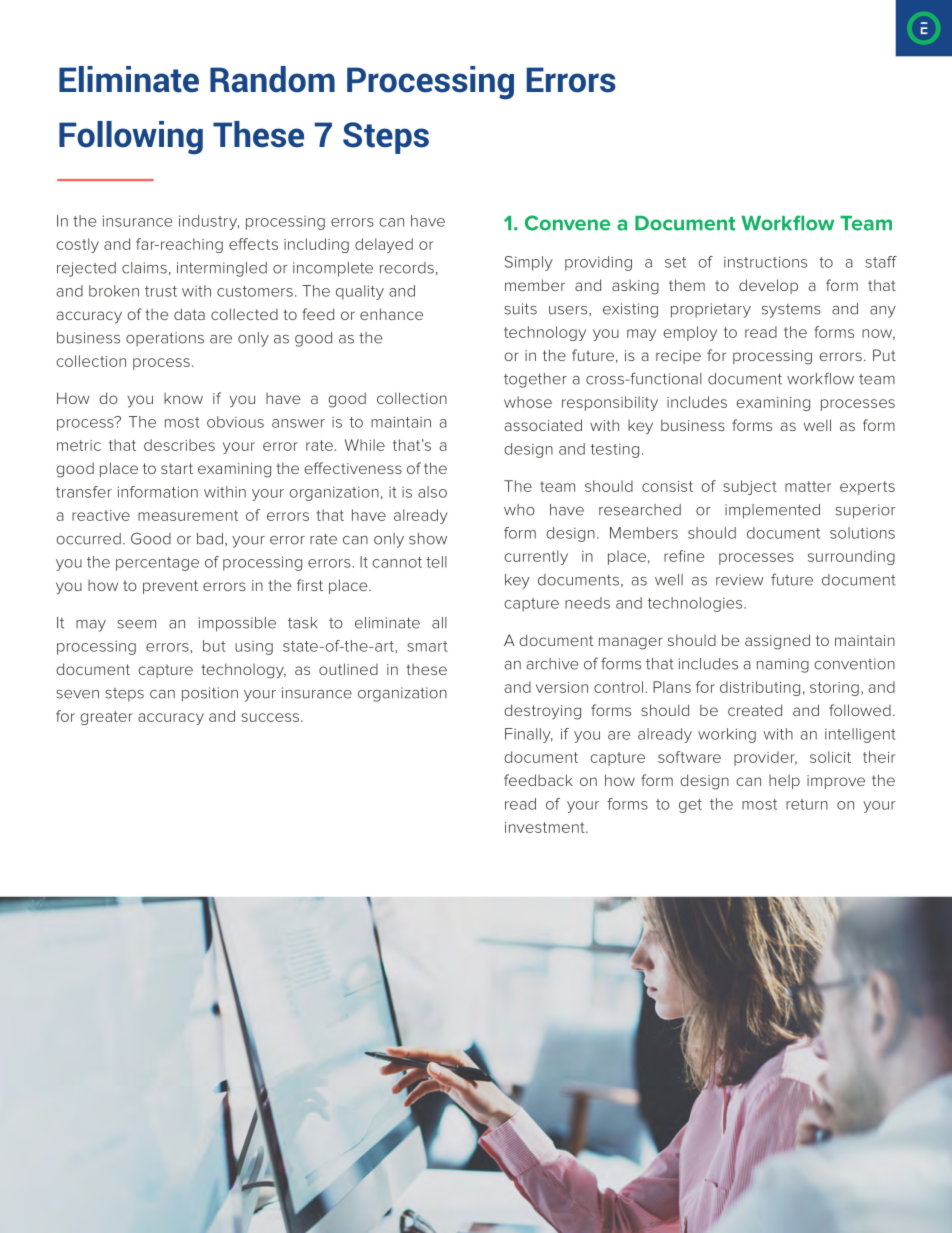 The width and height of the screenshot is (952, 1233). Describe the element at coordinates (106, 718) in the screenshot. I see `greater` at that location.
